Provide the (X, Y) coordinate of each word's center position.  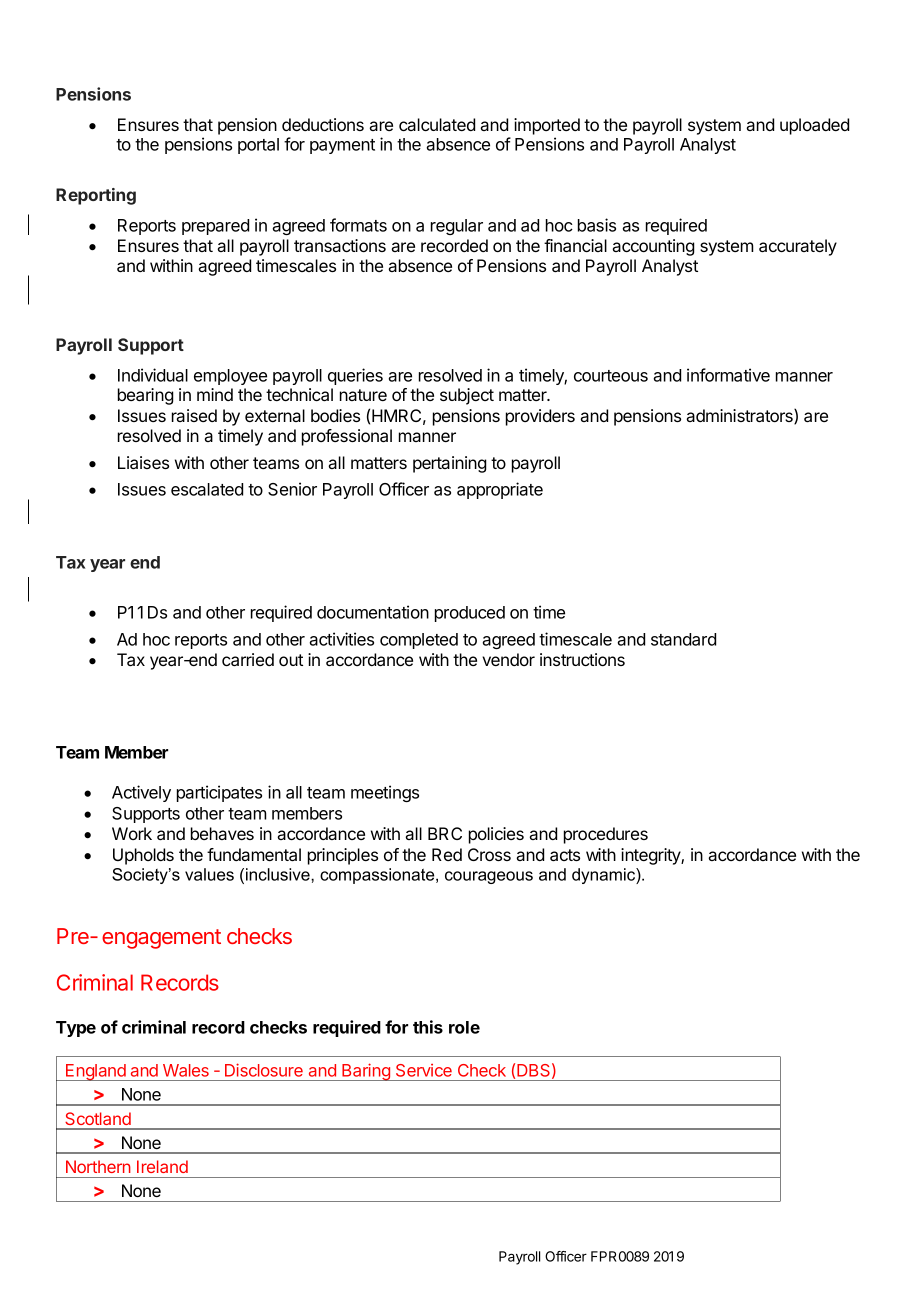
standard (683, 639)
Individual (153, 375)
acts (565, 855)
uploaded (814, 126)
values (209, 874)
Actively (141, 793)
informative (728, 375)
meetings (385, 793)
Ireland (162, 1166)
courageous (489, 877)
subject (467, 396)
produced (470, 614)
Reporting (96, 196)
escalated (207, 489)
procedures (606, 835)
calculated (437, 124)
